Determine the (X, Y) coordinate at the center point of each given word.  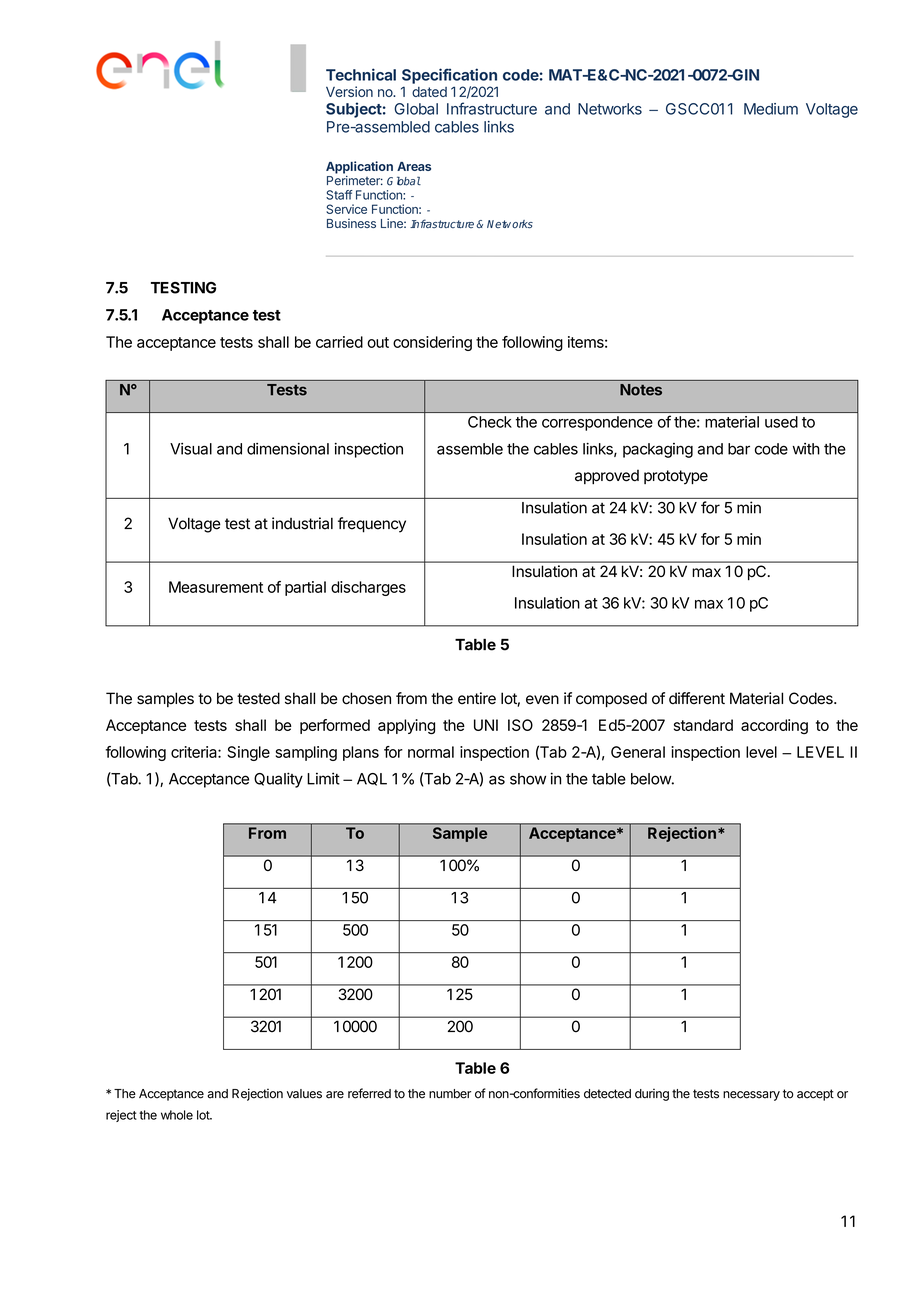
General (638, 752)
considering (432, 343)
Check (490, 422)
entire (477, 698)
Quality (278, 780)
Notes (641, 390)
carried (339, 342)
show (528, 779)
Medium (771, 109)
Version (349, 91)
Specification (449, 76)
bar (739, 449)
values (304, 1094)
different (697, 698)
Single (248, 753)
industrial (302, 523)
